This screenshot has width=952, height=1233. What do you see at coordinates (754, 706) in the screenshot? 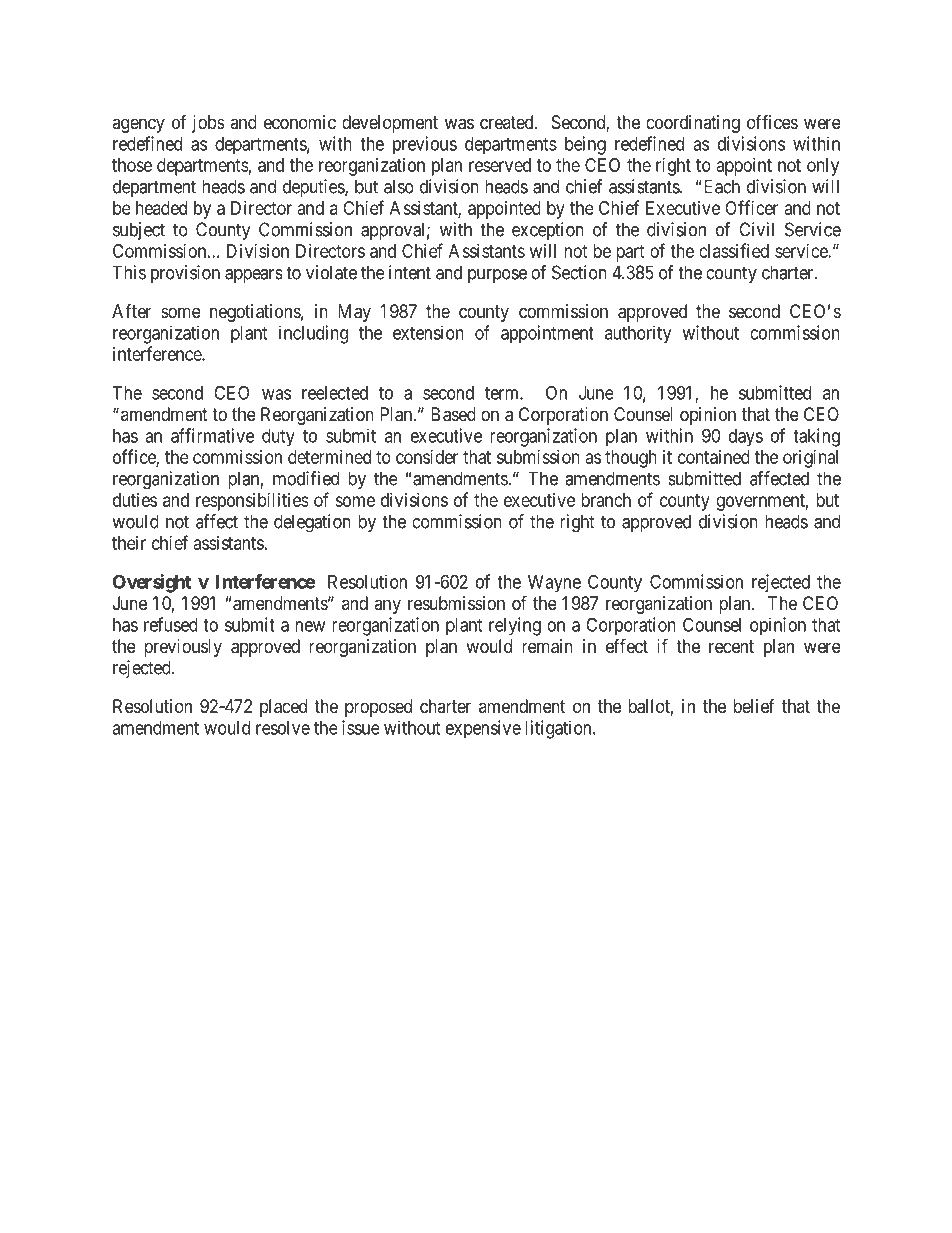
I see `belief` at bounding box center [754, 706].
